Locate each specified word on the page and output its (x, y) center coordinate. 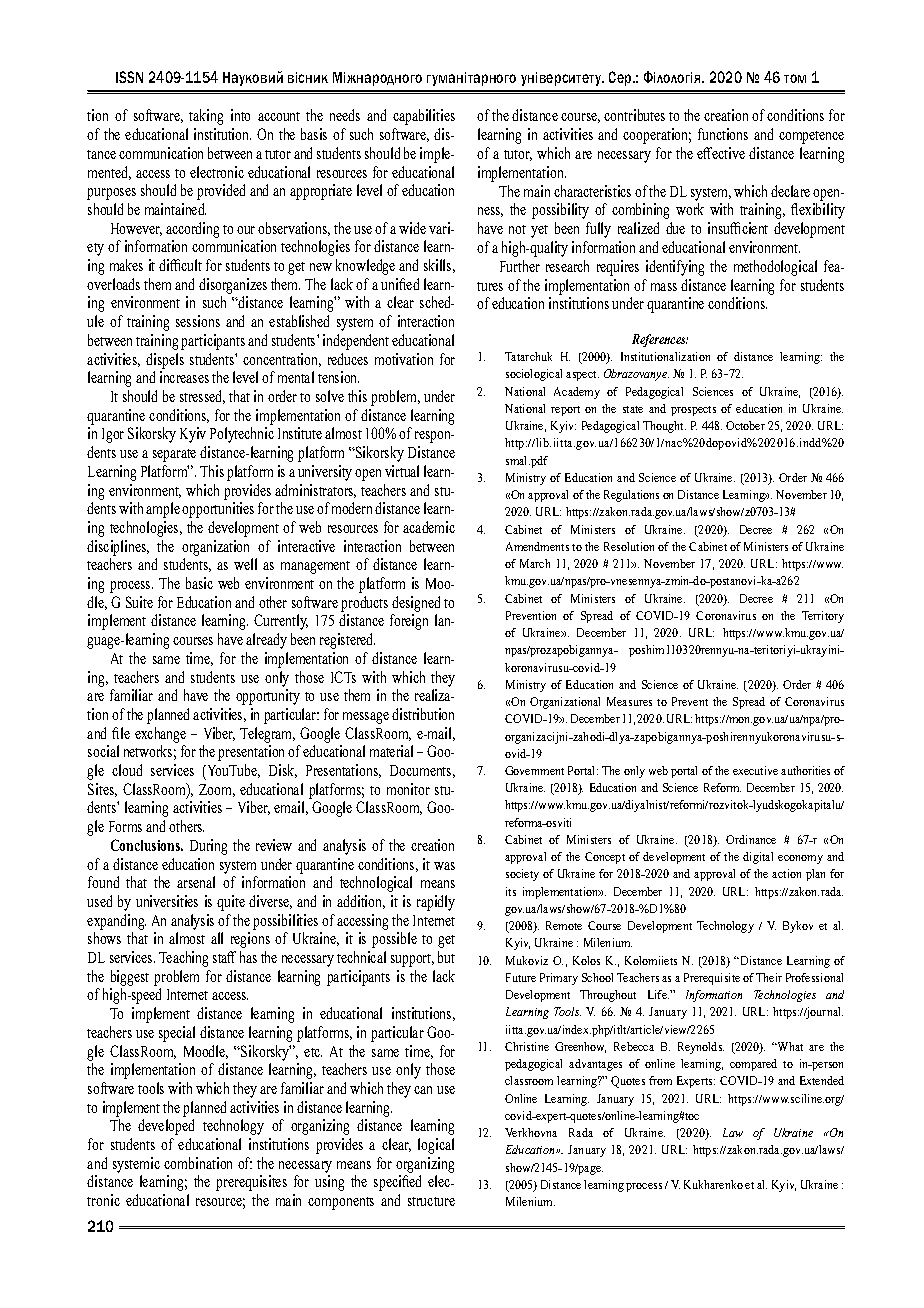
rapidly (436, 903)
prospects (693, 411)
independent (356, 342)
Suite (139, 602)
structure (431, 1201)
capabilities (424, 117)
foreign (409, 622)
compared (753, 1065)
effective (721, 153)
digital (758, 858)
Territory (823, 617)
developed (166, 1127)
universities (167, 901)
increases (184, 377)
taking (206, 117)
